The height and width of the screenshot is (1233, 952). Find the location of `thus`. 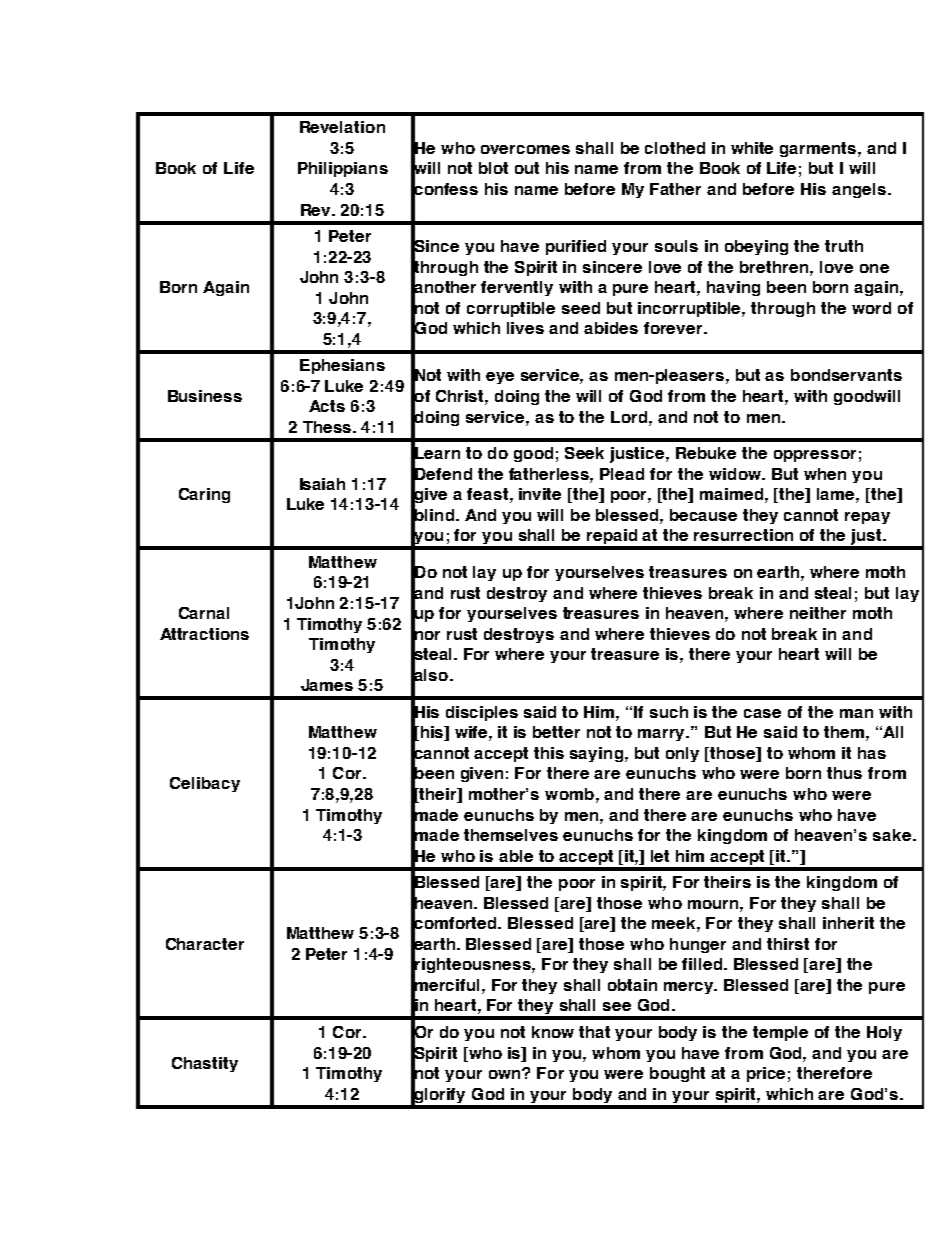

thus is located at coordinates (844, 773).
